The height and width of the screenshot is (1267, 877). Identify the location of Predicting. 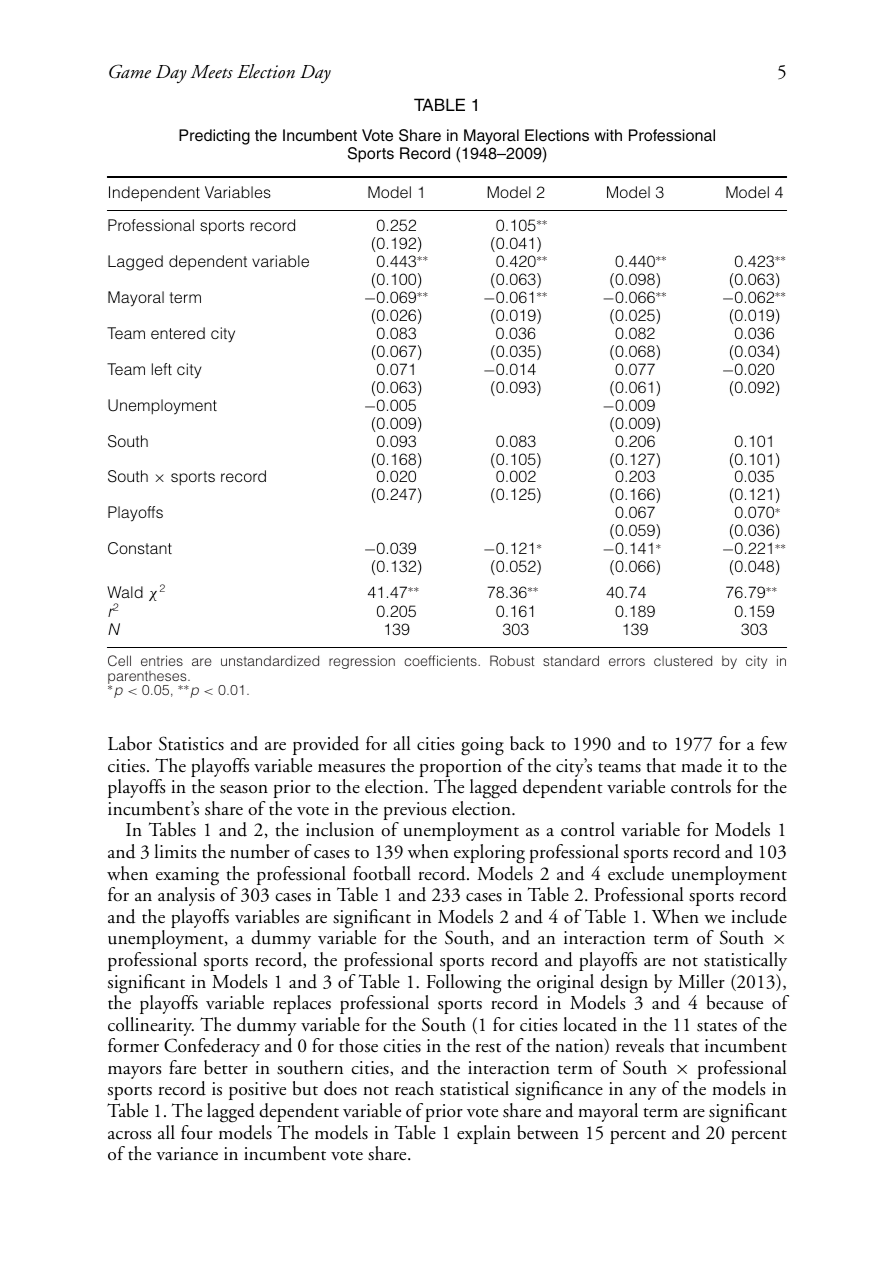
(214, 137).
